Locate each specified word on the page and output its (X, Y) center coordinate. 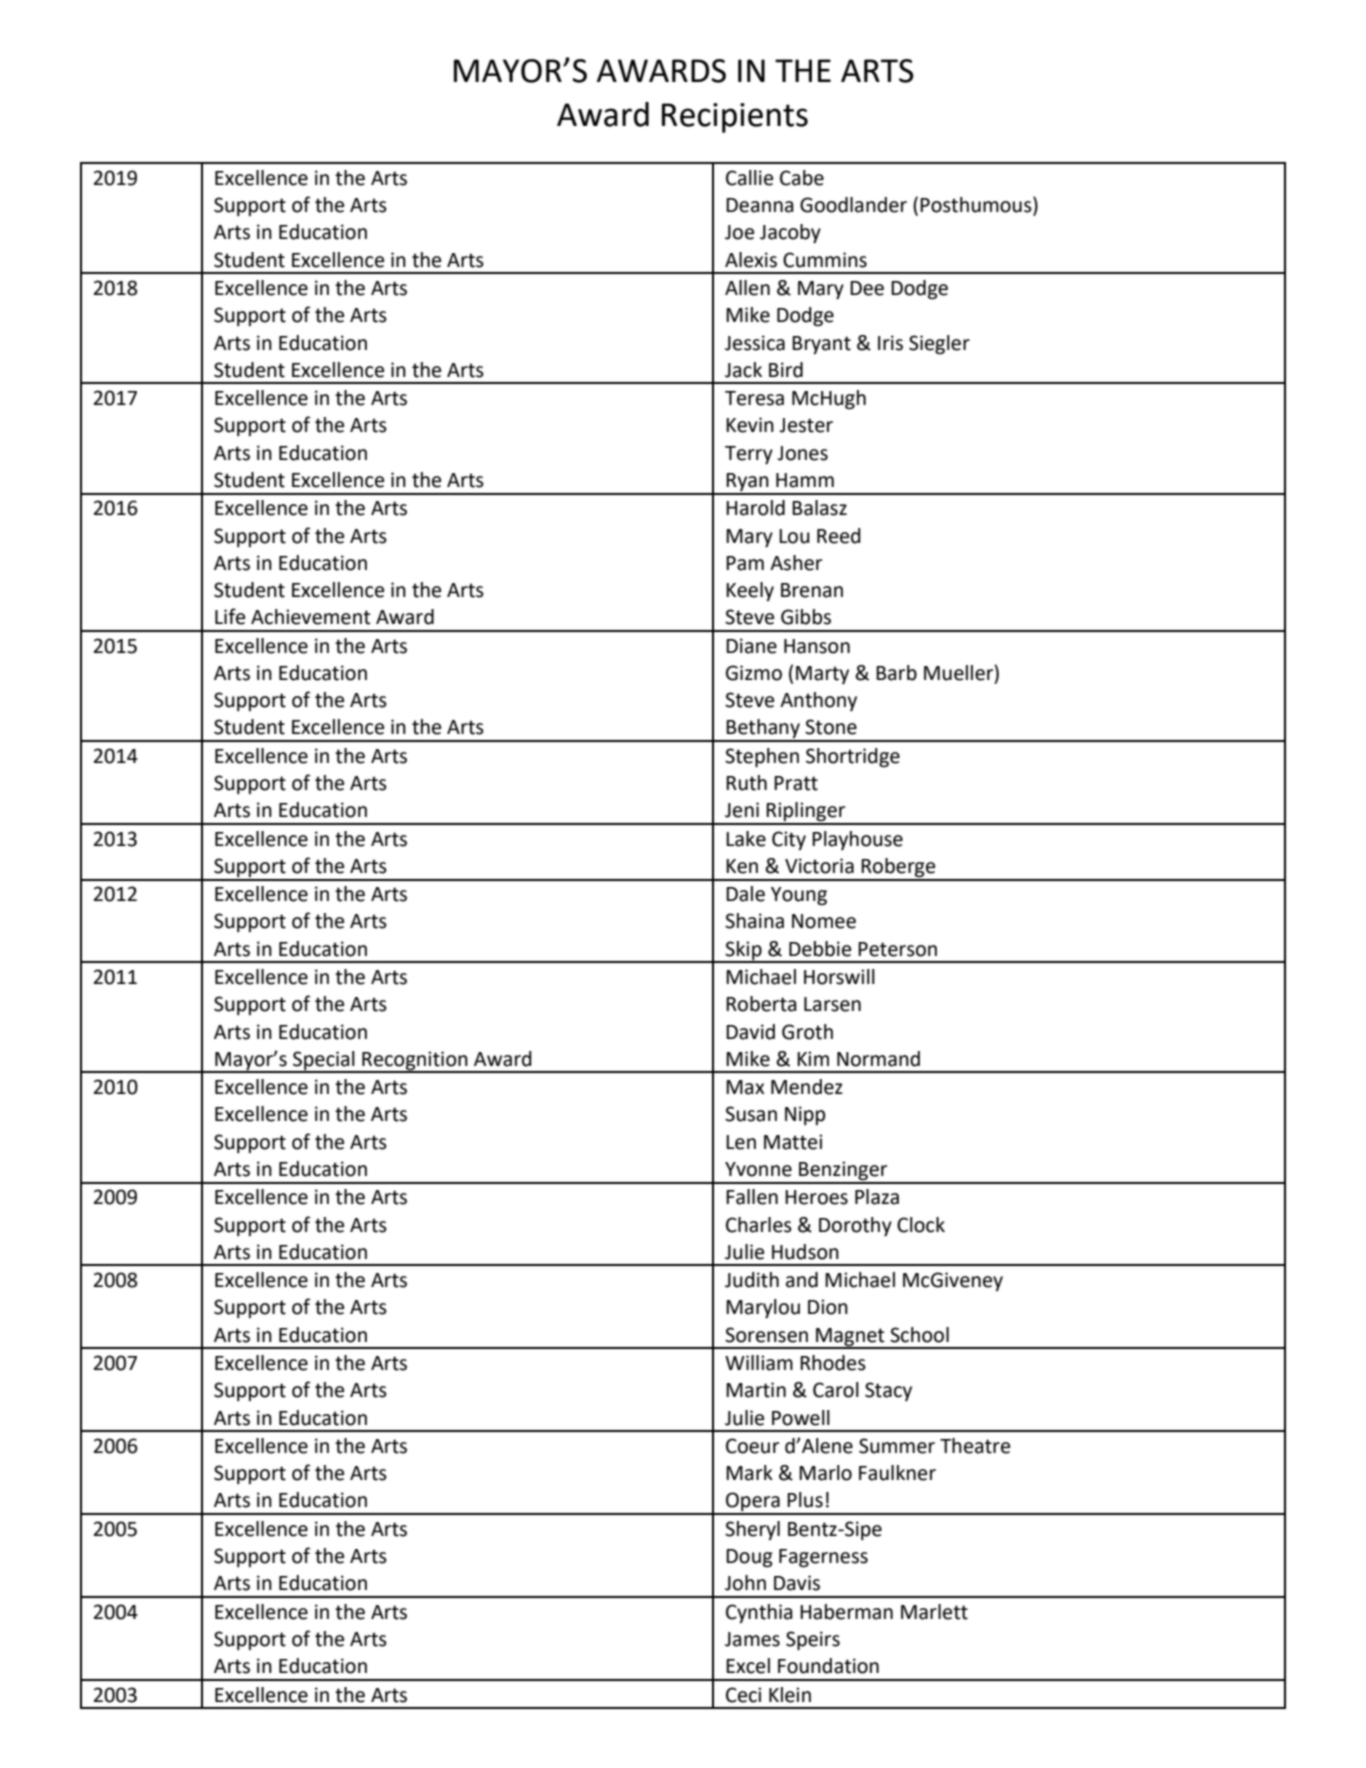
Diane (751, 646)
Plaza (877, 1197)
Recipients (735, 118)
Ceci (743, 1695)
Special (324, 1061)
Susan (751, 1114)
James (752, 1639)
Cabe (802, 178)
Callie (749, 178)
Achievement (310, 617)
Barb (896, 673)
